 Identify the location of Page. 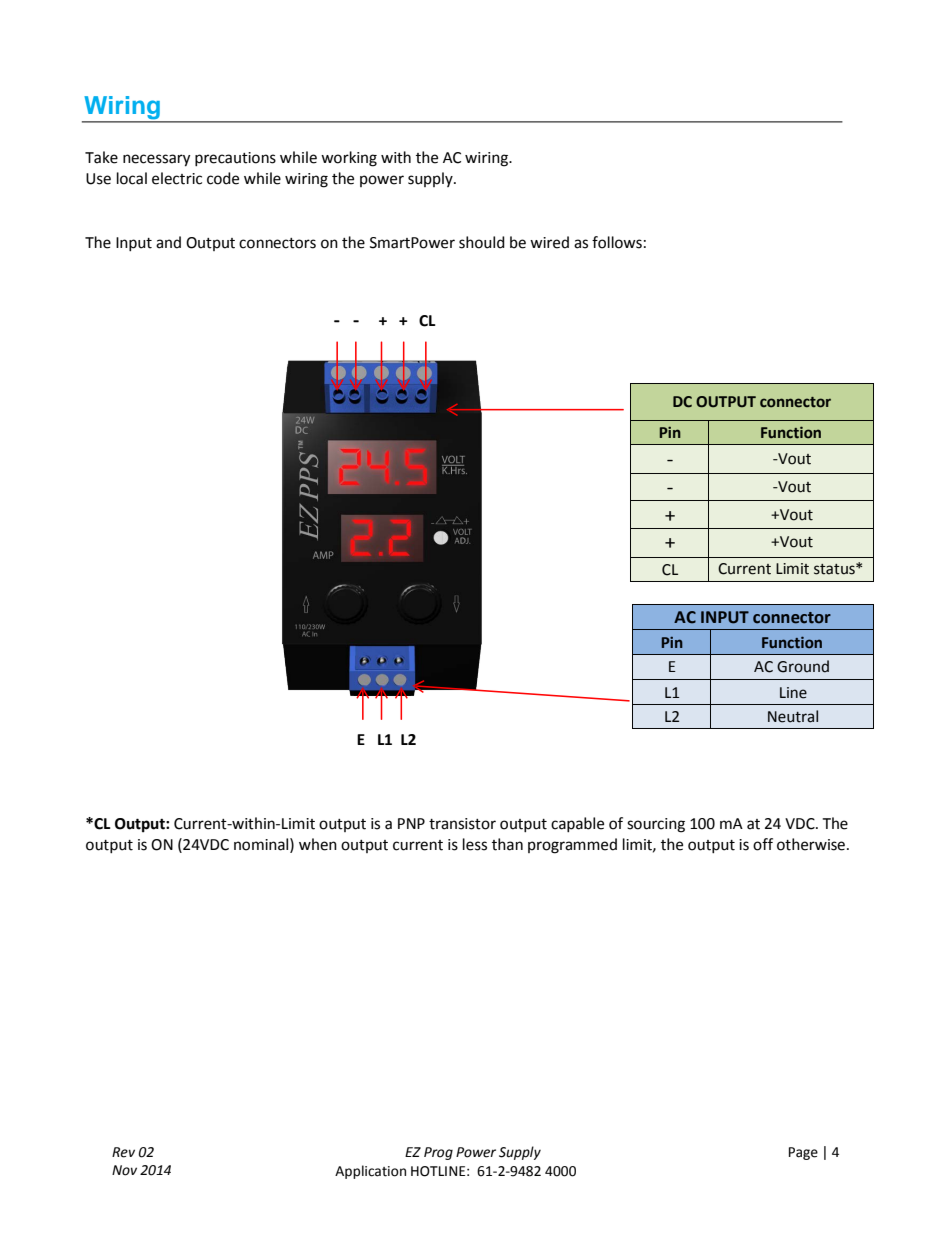
(803, 1153).
